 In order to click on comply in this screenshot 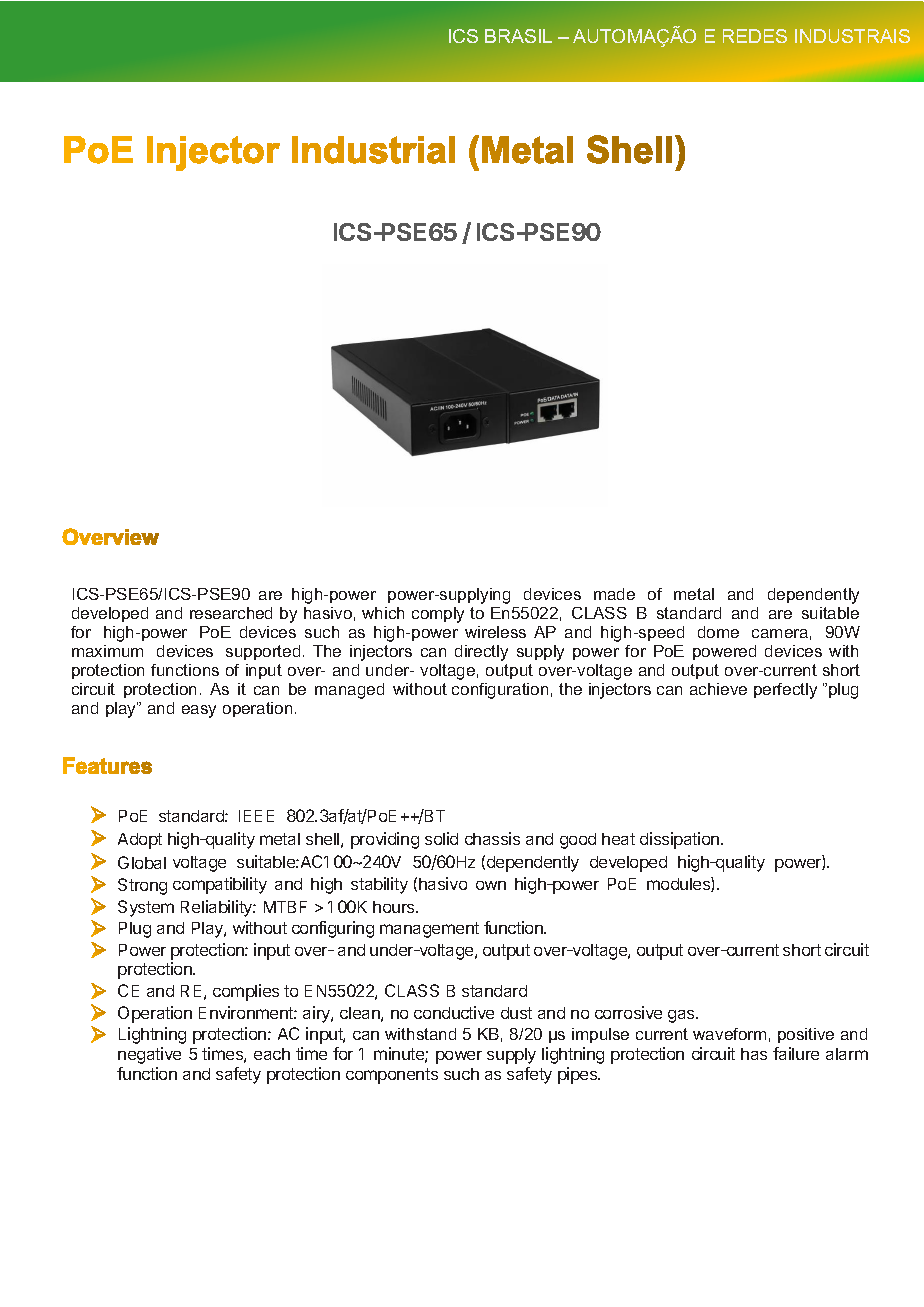, I will do `click(438, 615)`.
